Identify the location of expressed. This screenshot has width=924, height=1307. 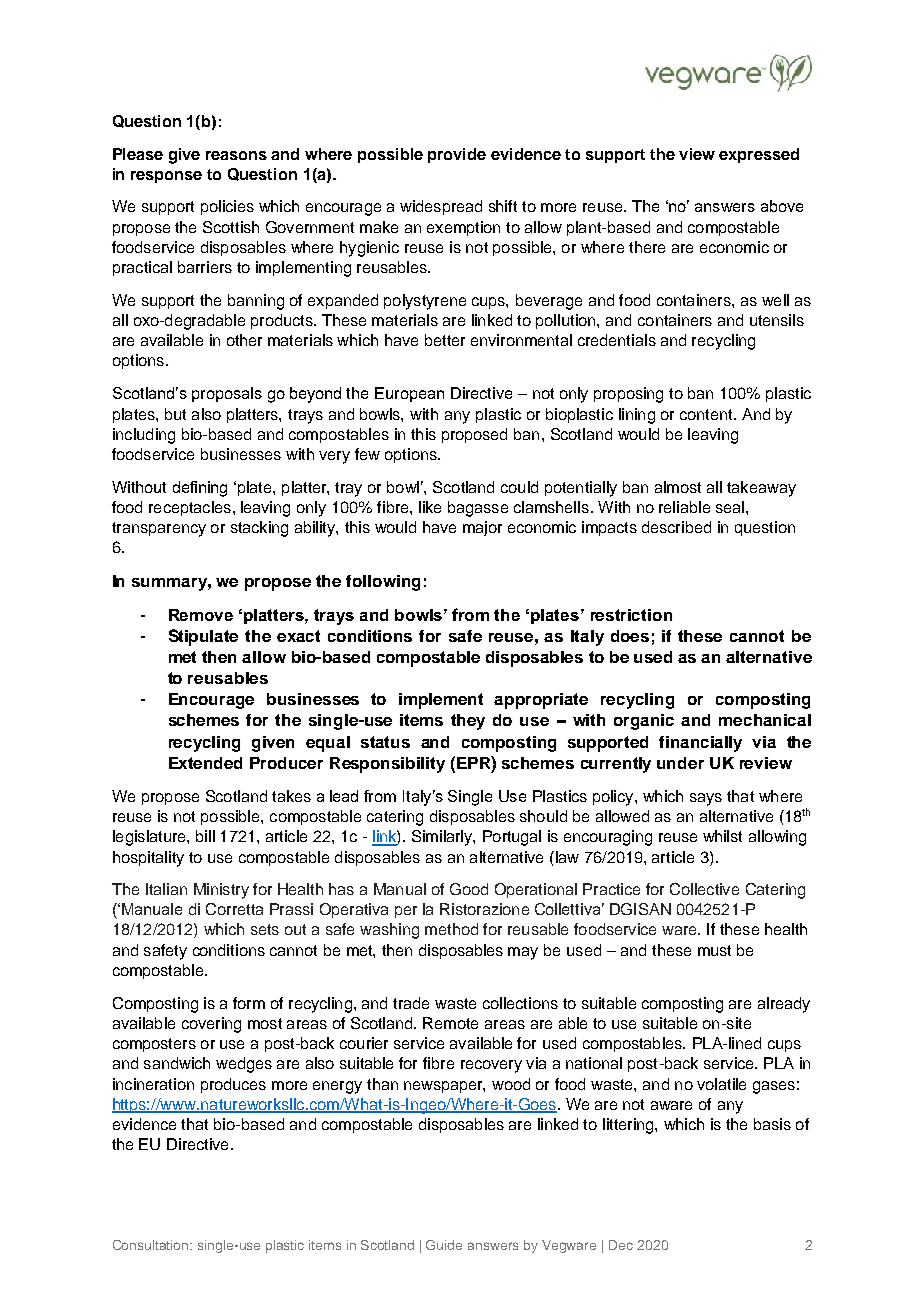
(759, 155).
